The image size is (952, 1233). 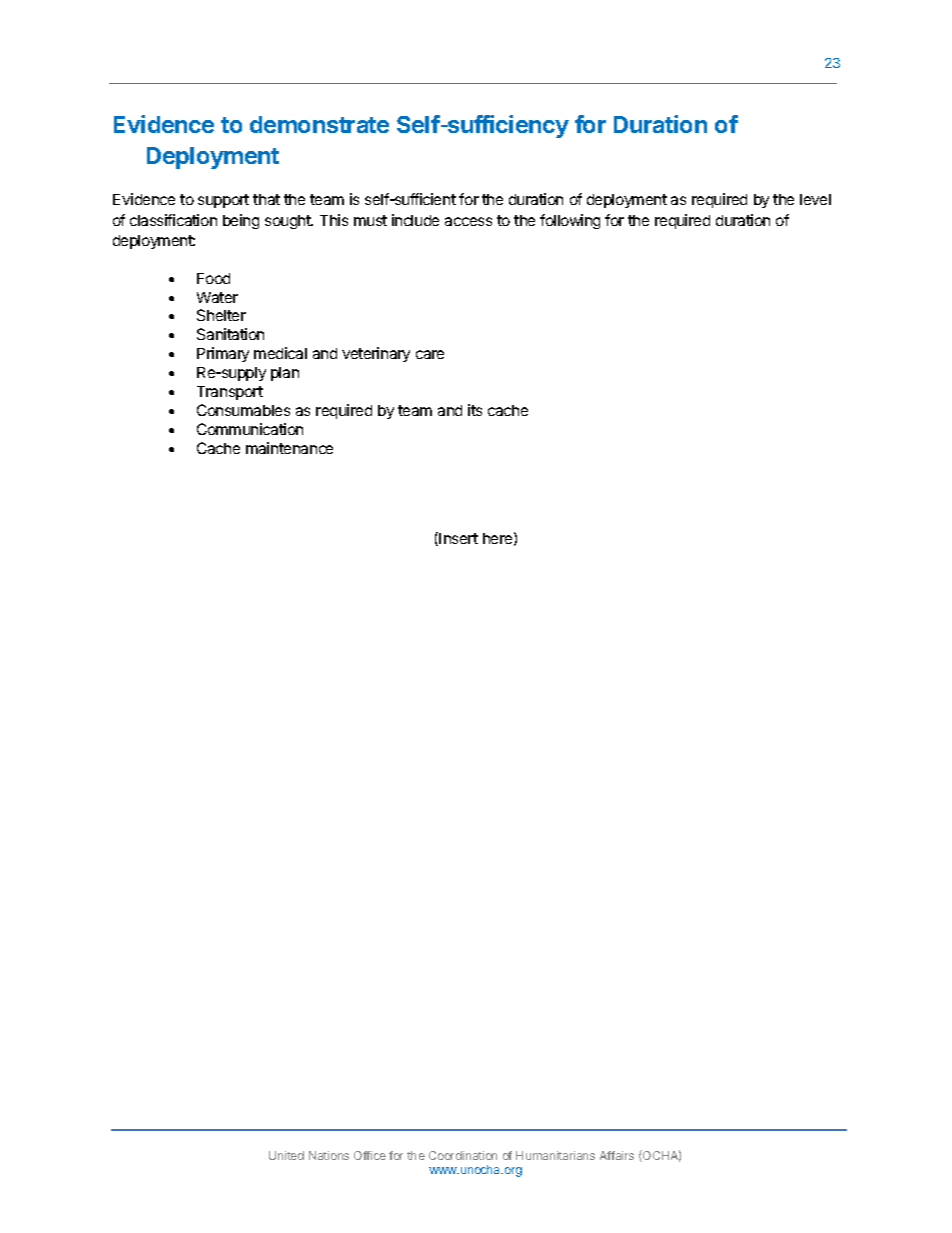 What do you see at coordinates (430, 354) in the page?
I see `care` at bounding box center [430, 354].
